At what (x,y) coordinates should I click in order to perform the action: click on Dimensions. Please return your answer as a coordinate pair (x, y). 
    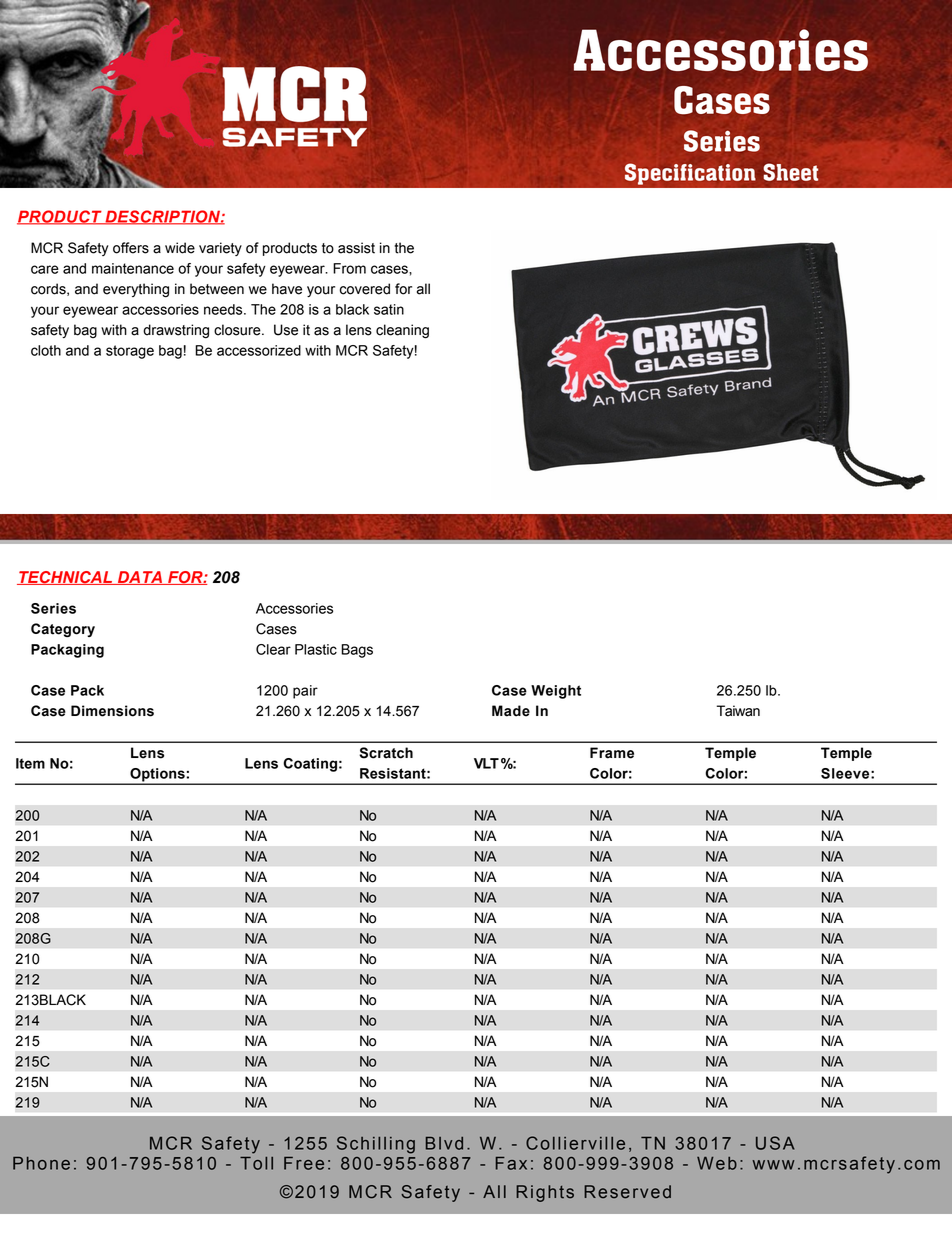
    Looking at the image, I should click on (112, 711).
